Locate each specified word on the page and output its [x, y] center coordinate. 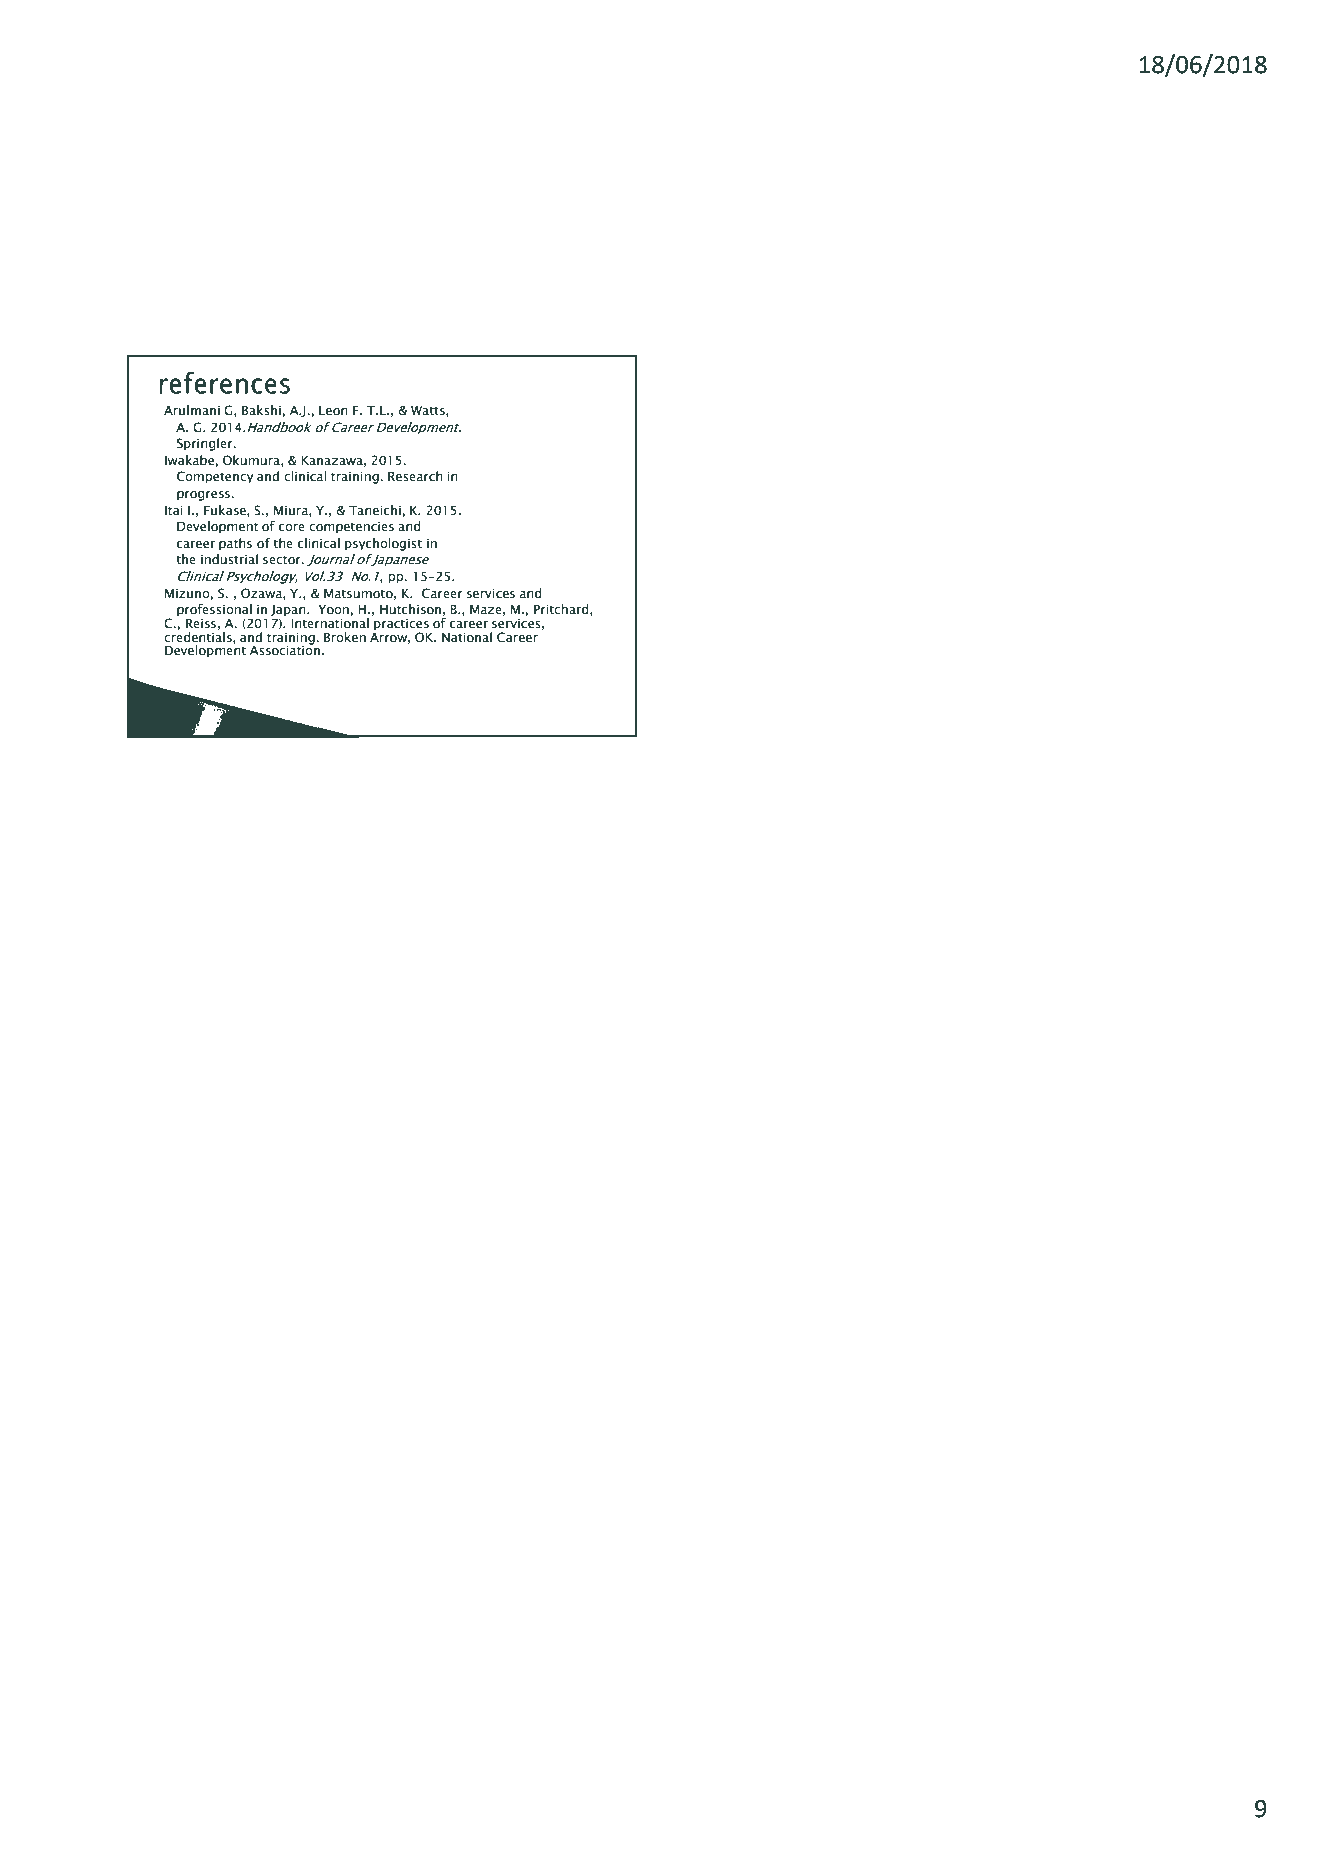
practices [401, 626]
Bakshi [262, 410]
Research [415, 476]
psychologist [383, 544]
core [292, 528]
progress [204, 496]
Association [285, 649]
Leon [333, 411]
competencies [351, 528]
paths [235, 544]
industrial [229, 559]
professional [214, 611]
